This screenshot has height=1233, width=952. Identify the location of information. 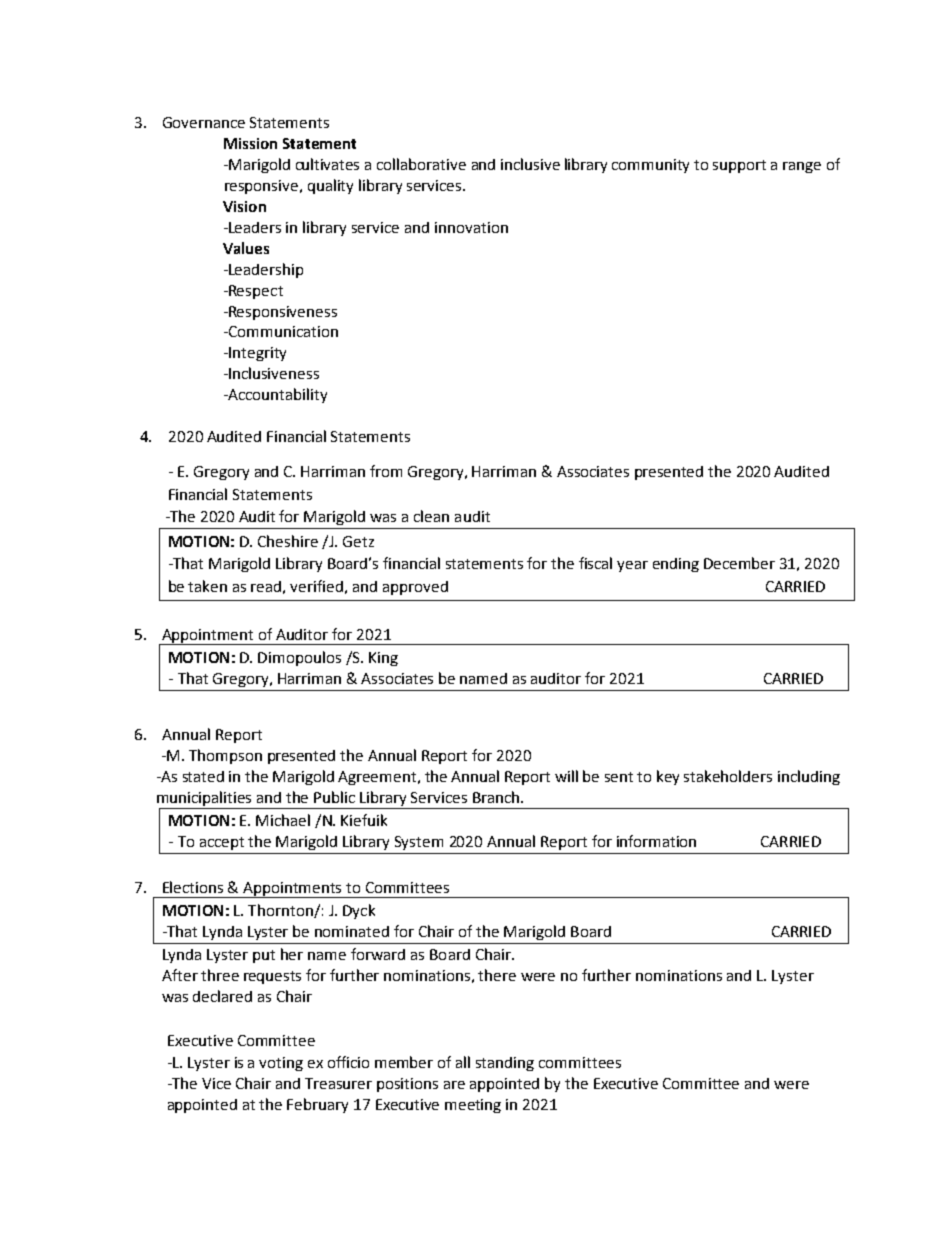
(656, 841).
